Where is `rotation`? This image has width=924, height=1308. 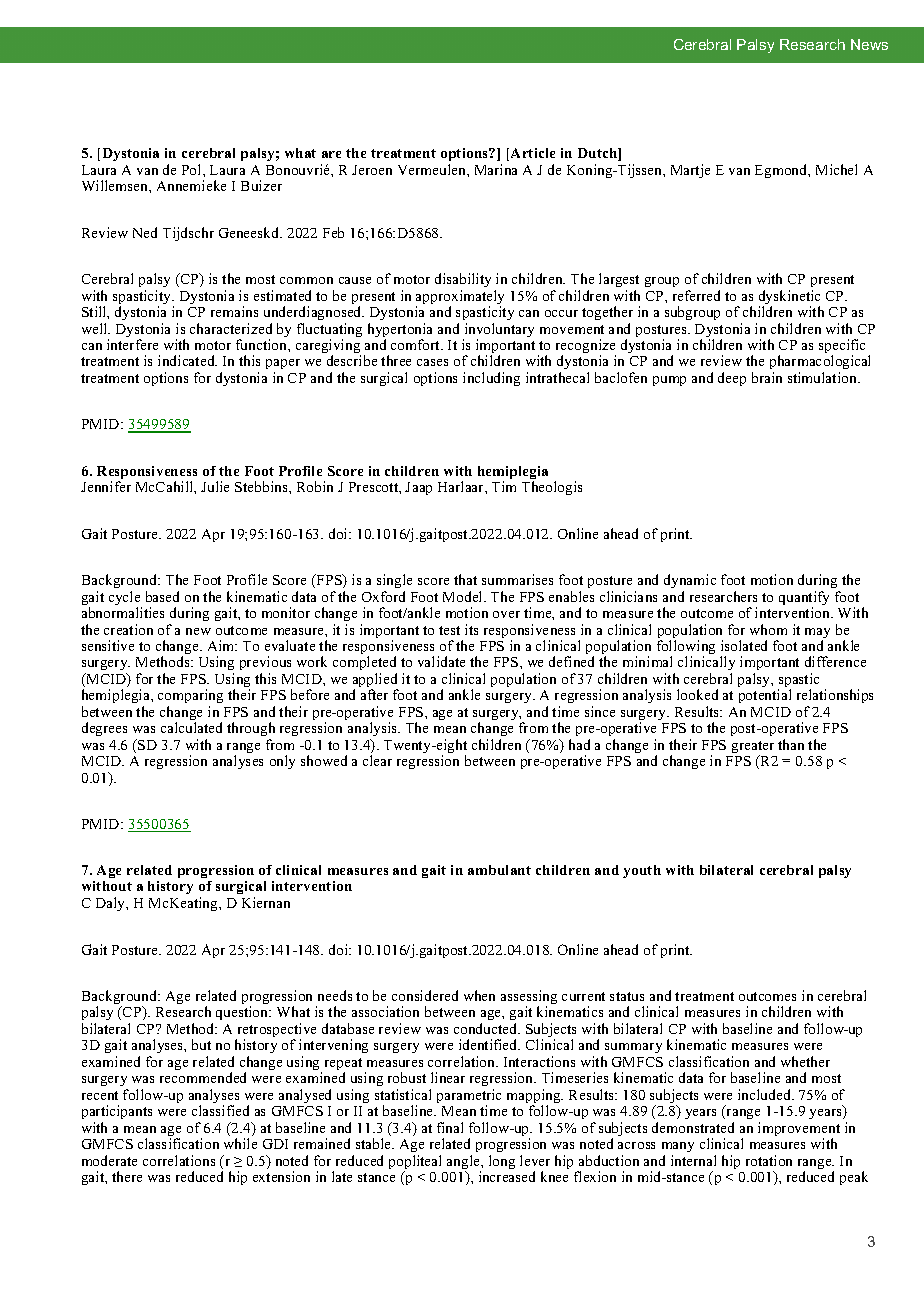
rotation is located at coordinates (769, 1160).
